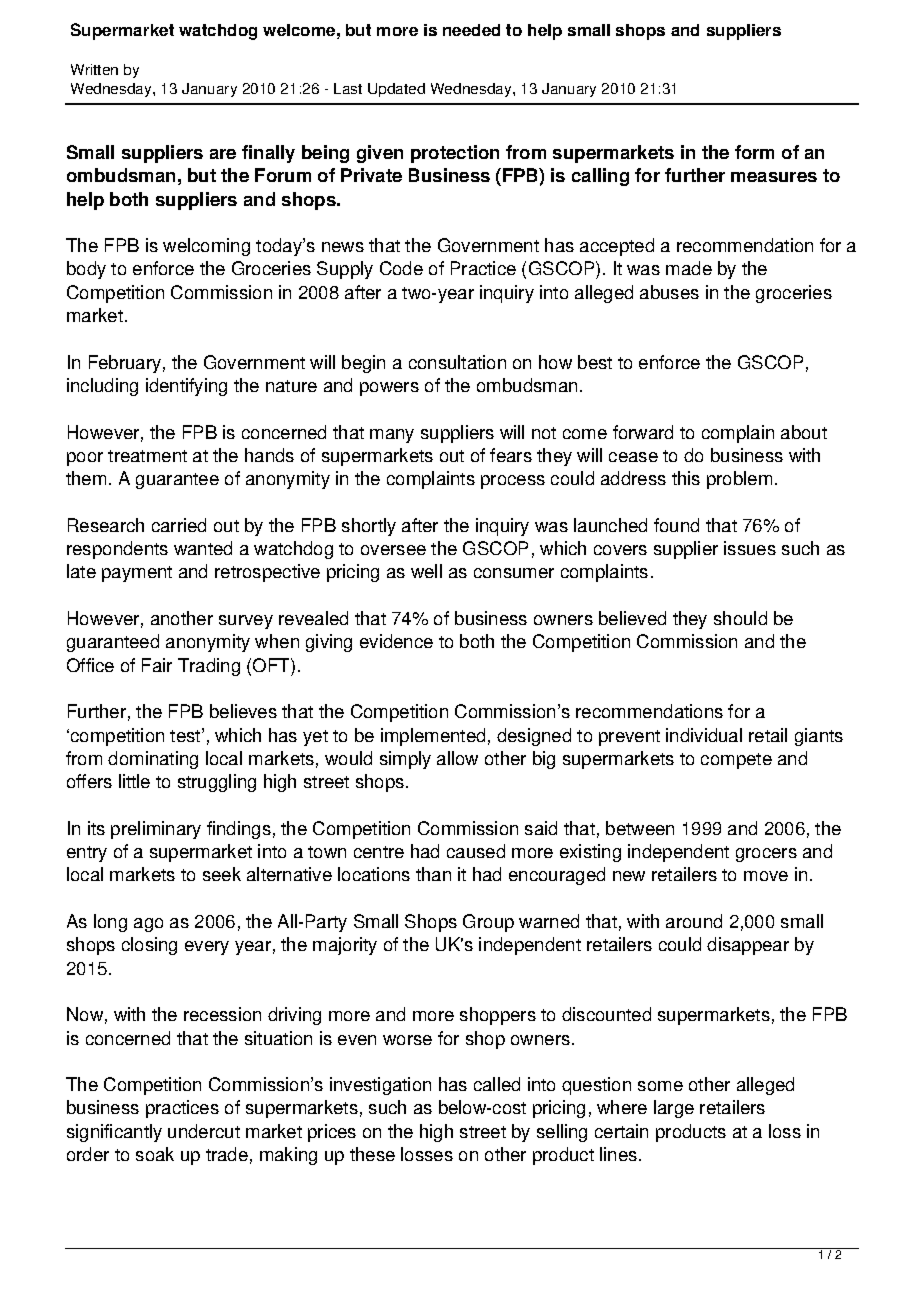 The height and width of the image is (1308, 924). I want to click on undercut, so click(204, 1131).
